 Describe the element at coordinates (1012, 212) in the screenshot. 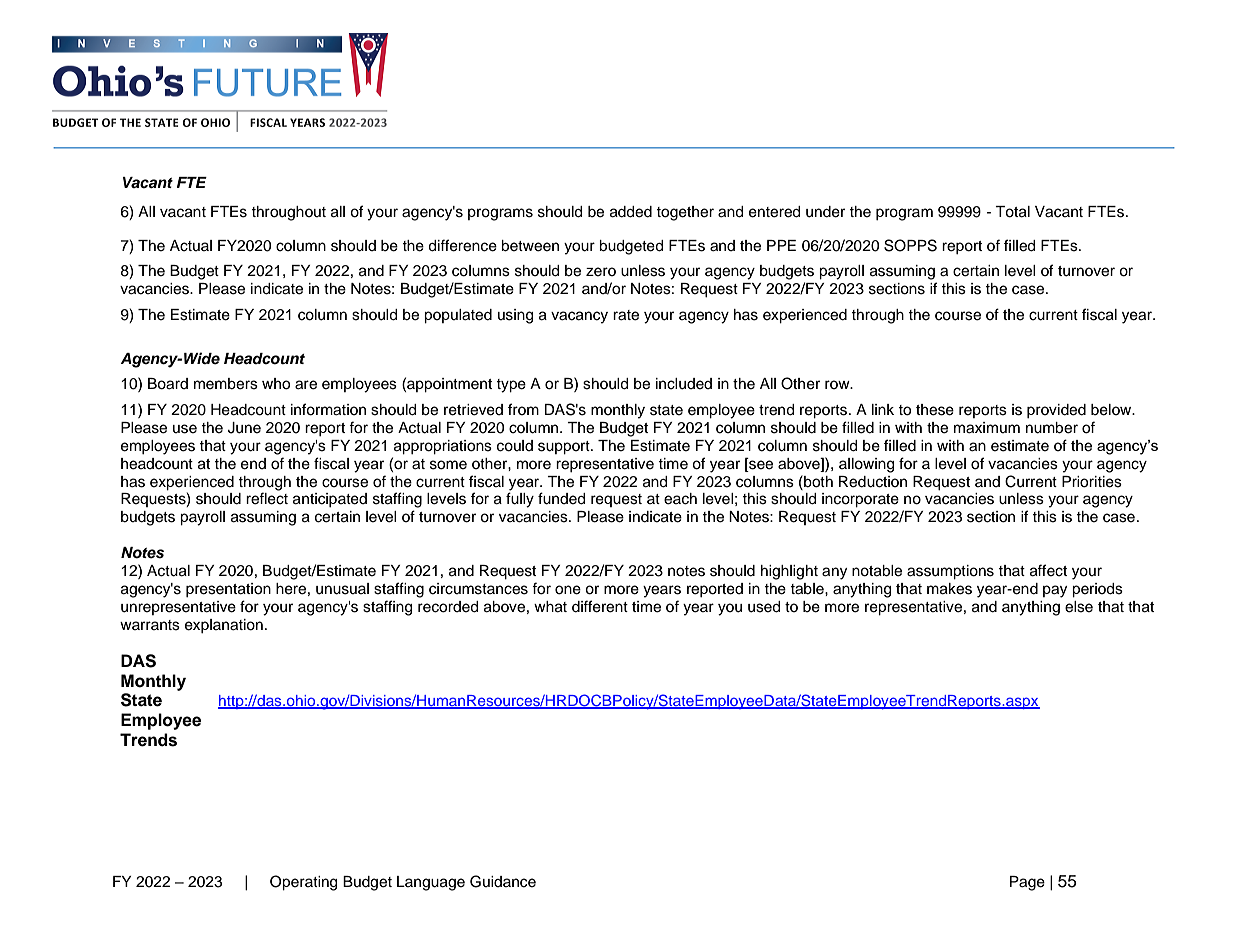

I see `Total` at that location.
